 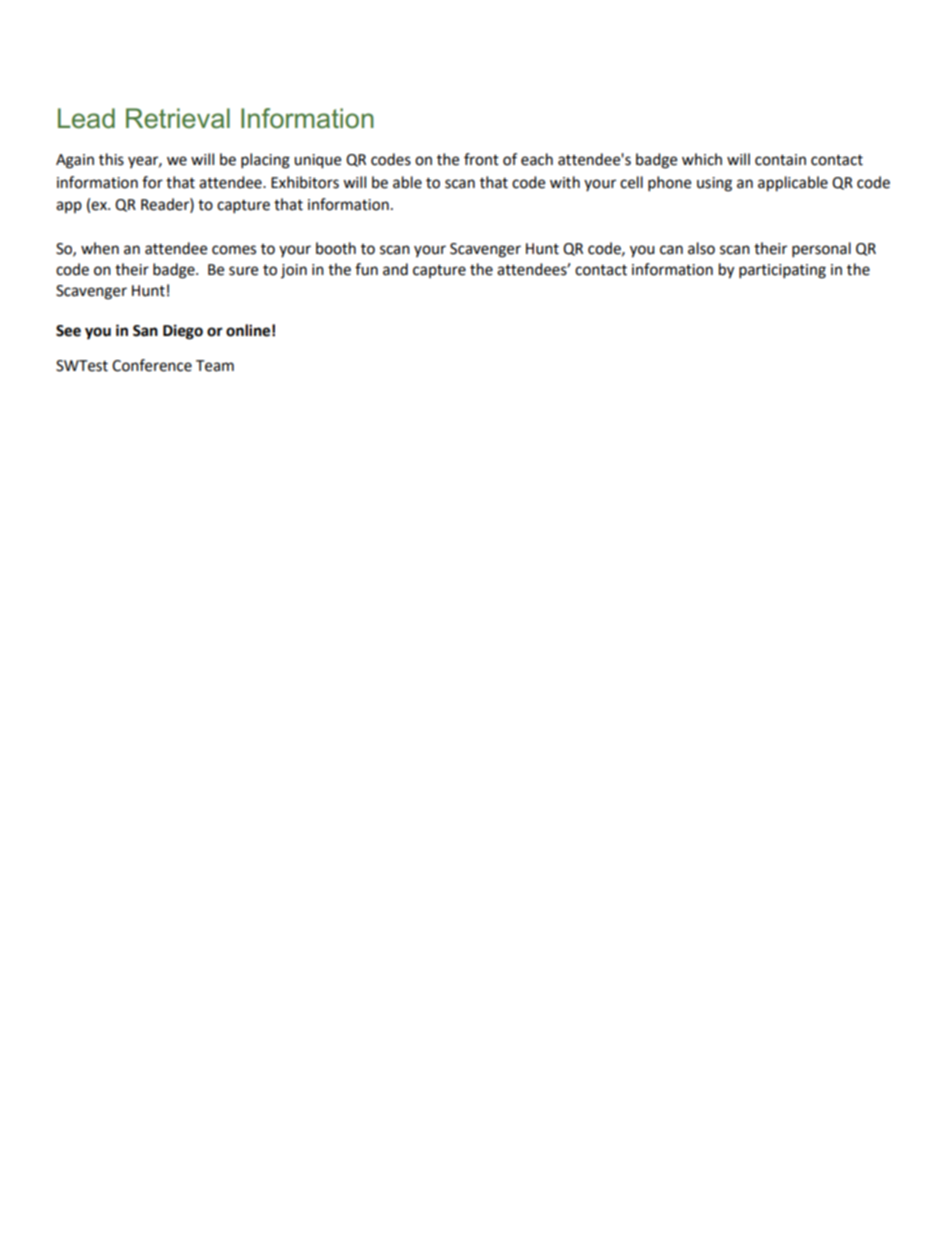 What do you see at coordinates (178, 118) in the screenshot?
I see `Retrieval` at bounding box center [178, 118].
